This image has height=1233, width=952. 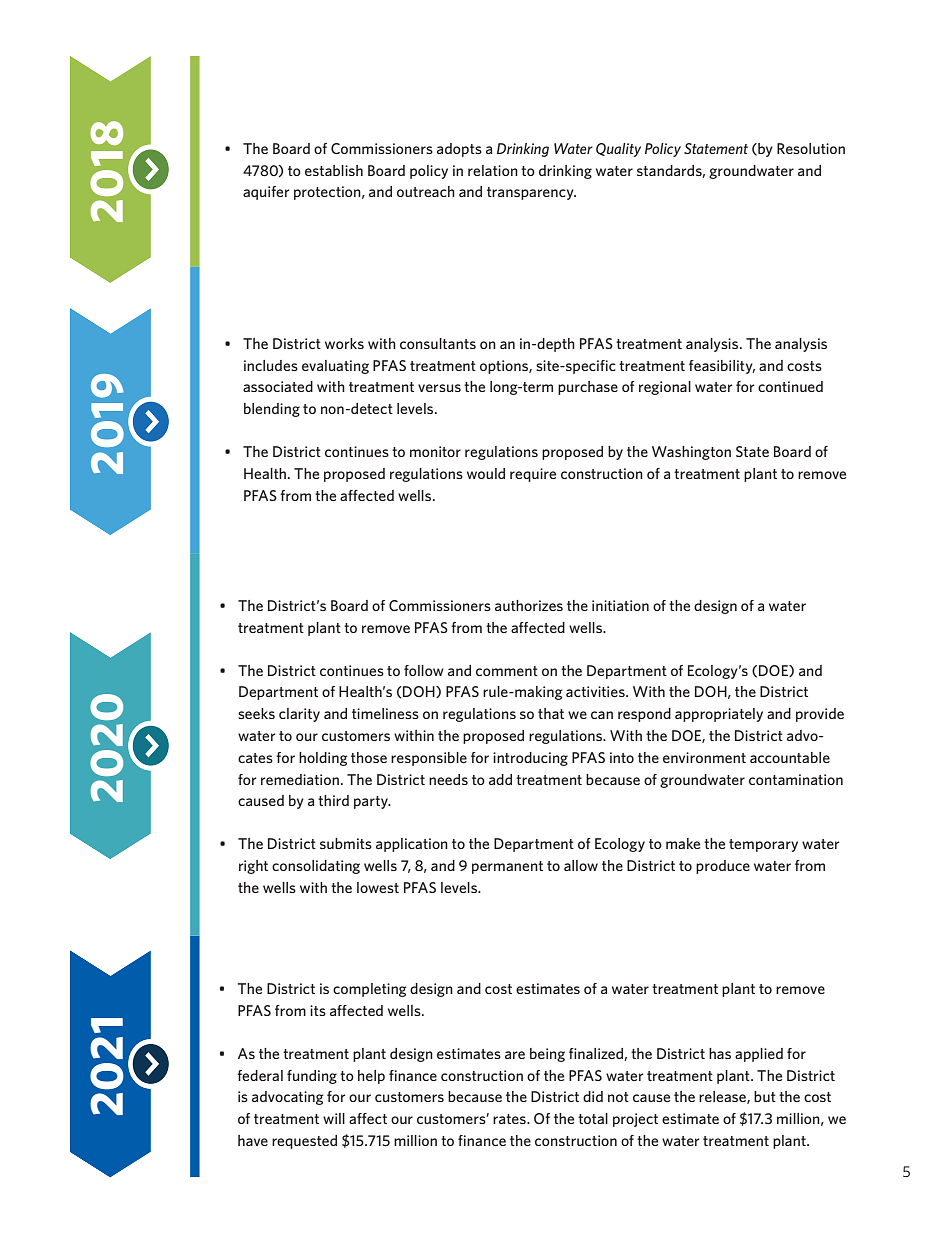 What do you see at coordinates (299, 715) in the image?
I see `clarity` at bounding box center [299, 715].
